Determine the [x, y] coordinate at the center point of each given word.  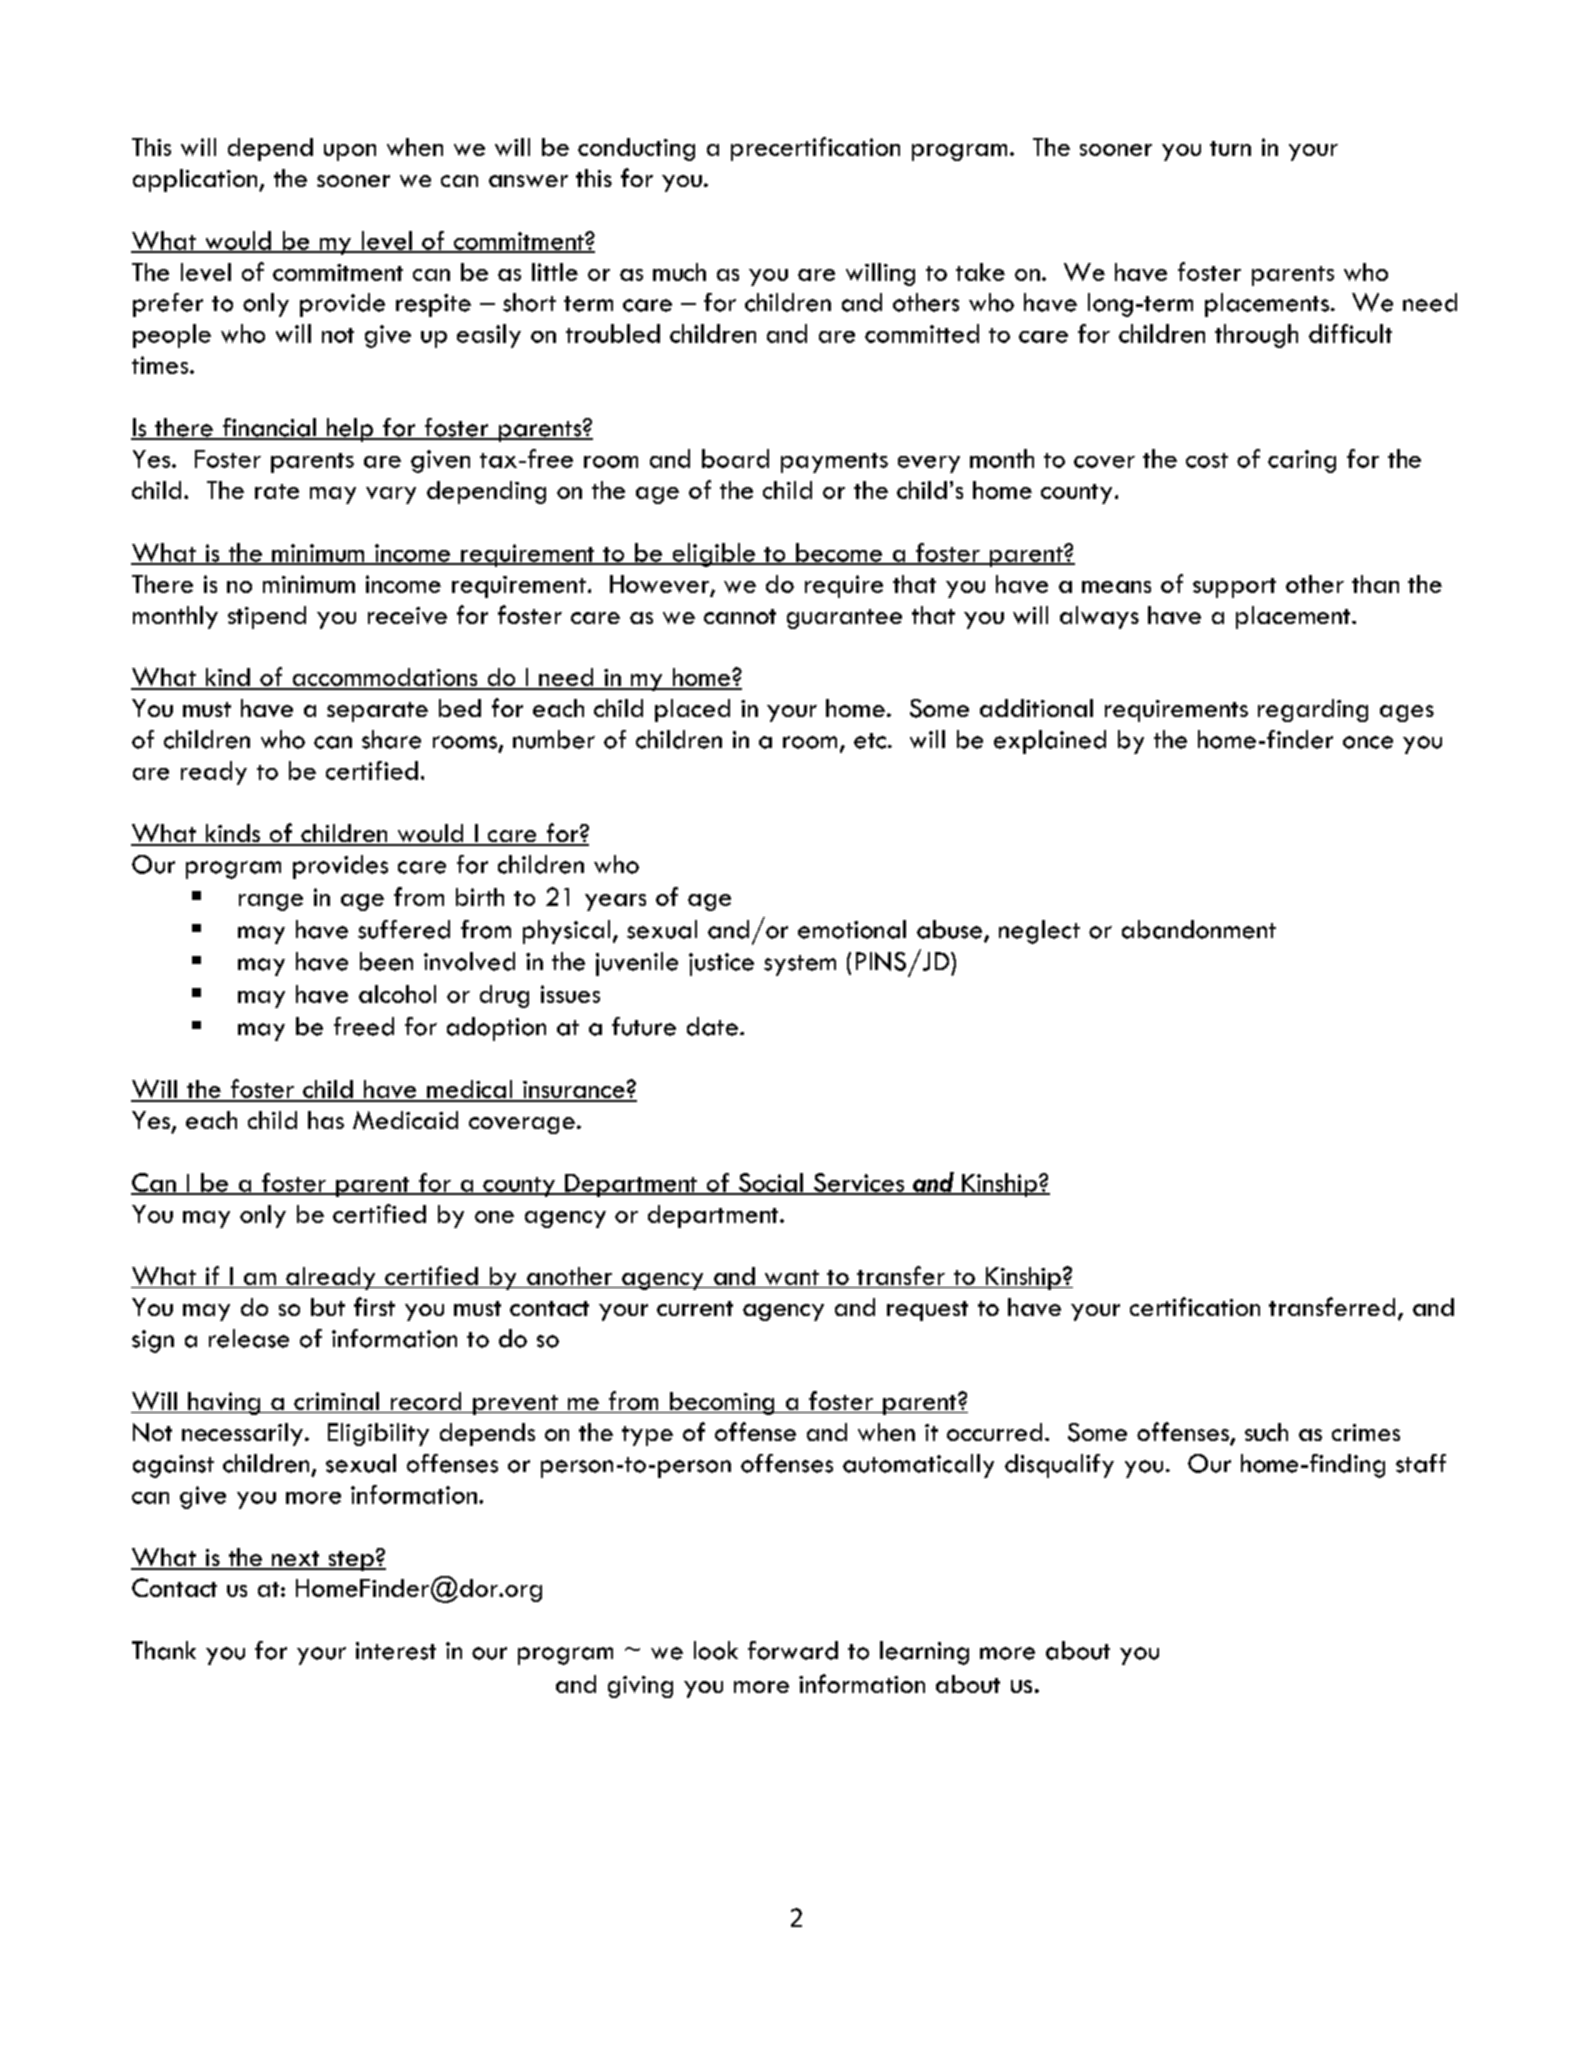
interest [396, 1651]
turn [1230, 148]
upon [350, 152]
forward [793, 1650]
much [679, 272]
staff [1421, 1463]
